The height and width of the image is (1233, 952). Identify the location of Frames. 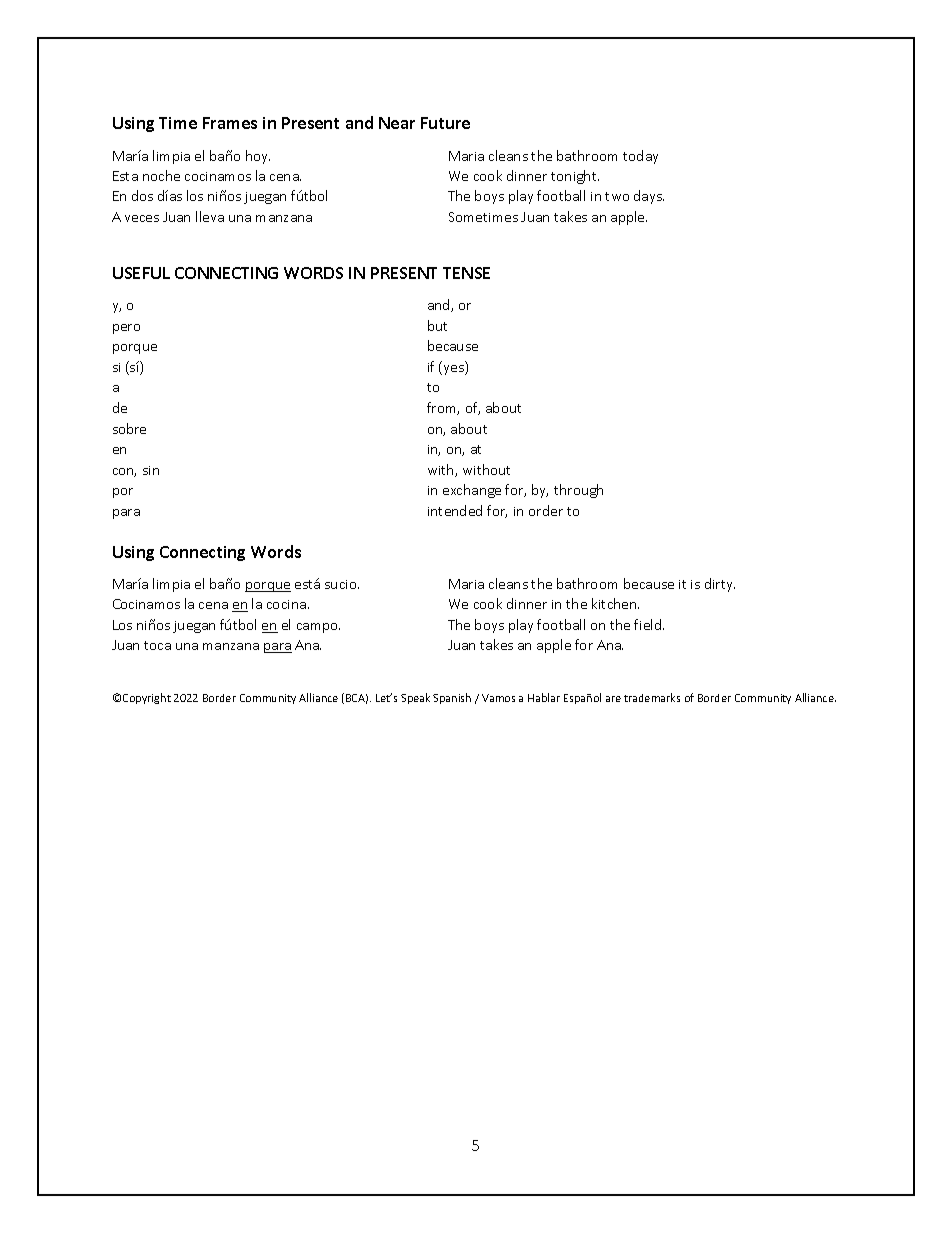
(230, 123).
